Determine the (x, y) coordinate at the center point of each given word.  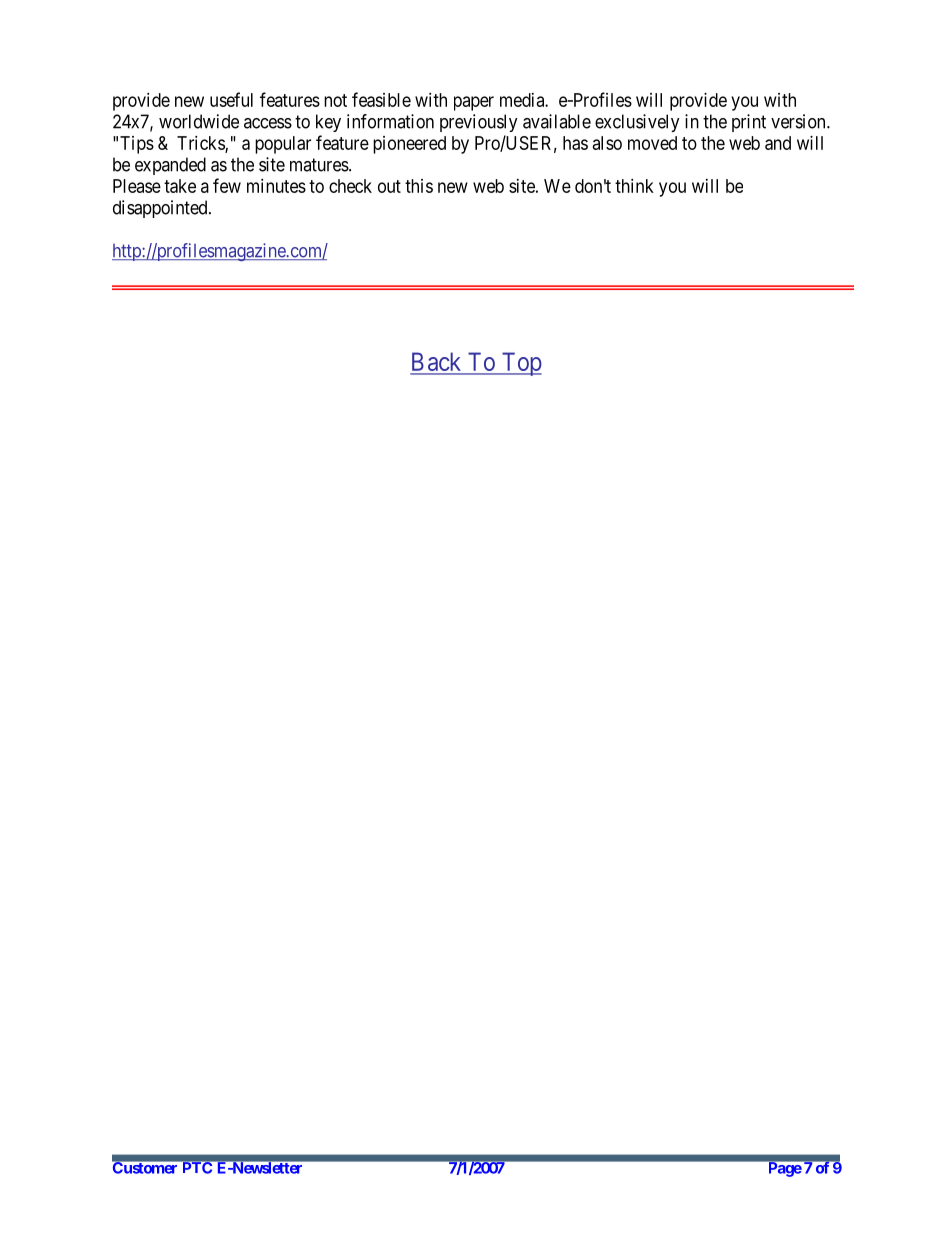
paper (474, 103)
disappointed (161, 209)
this (419, 186)
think (634, 186)
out (389, 186)
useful (231, 99)
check (350, 186)
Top (520, 364)
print (749, 123)
